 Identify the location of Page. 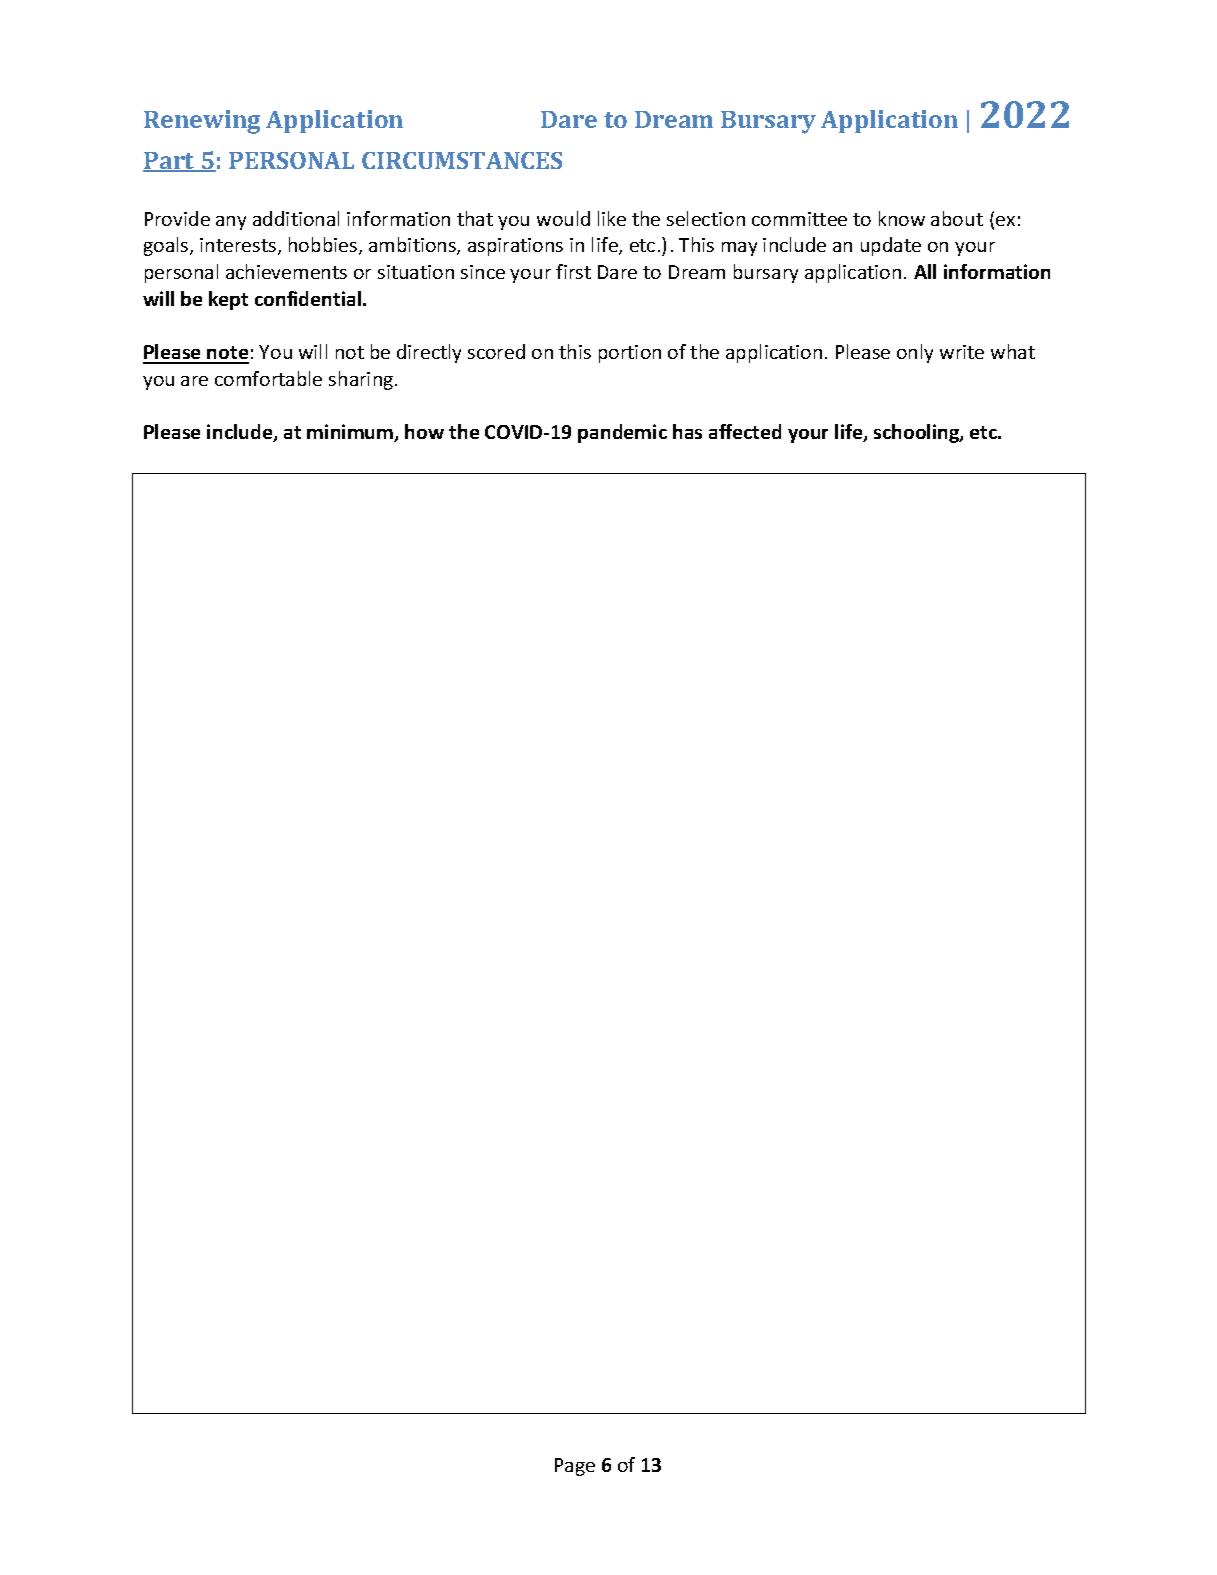
(575, 1467).
